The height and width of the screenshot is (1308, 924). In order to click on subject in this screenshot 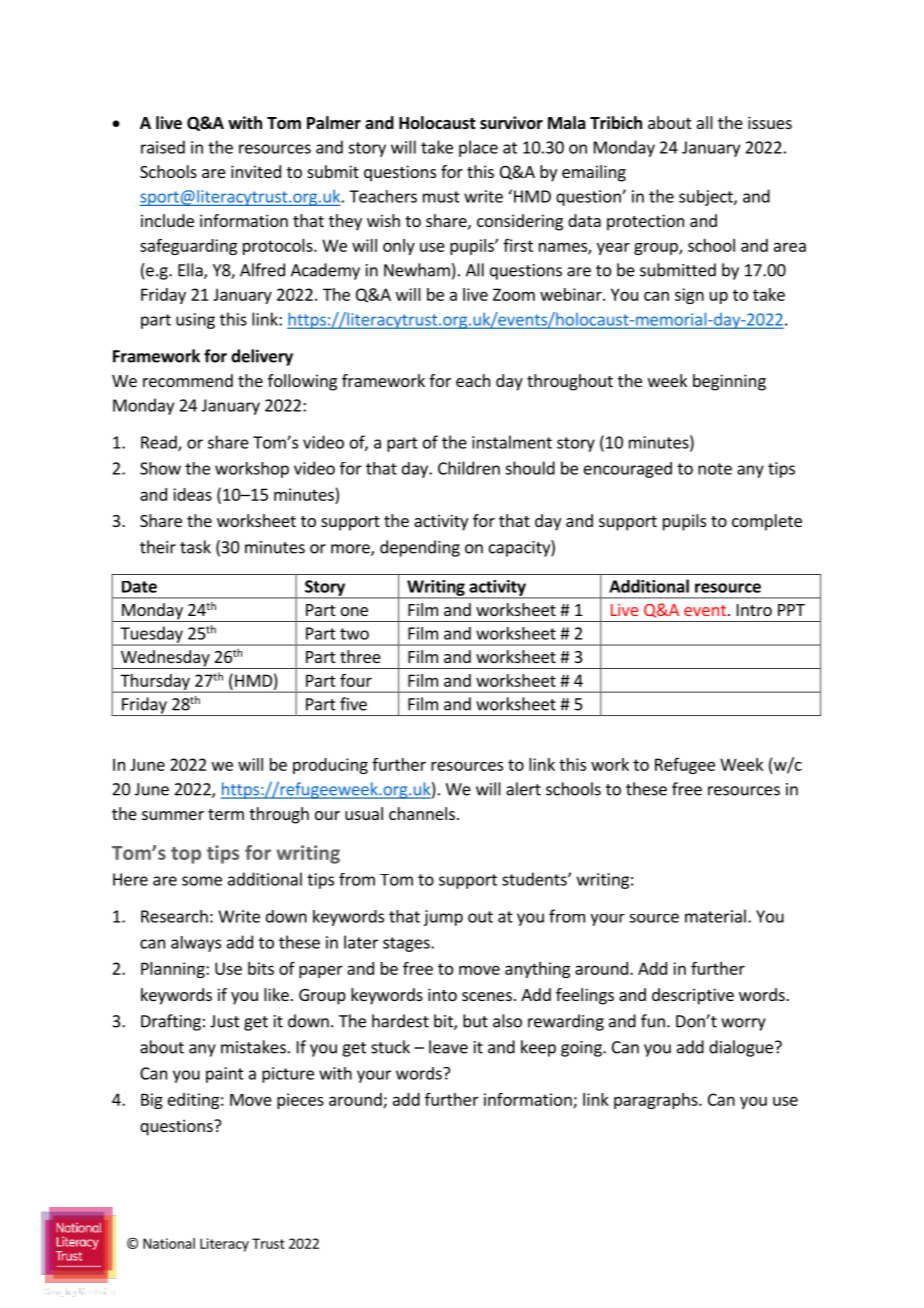, I will do `click(707, 198)`.
